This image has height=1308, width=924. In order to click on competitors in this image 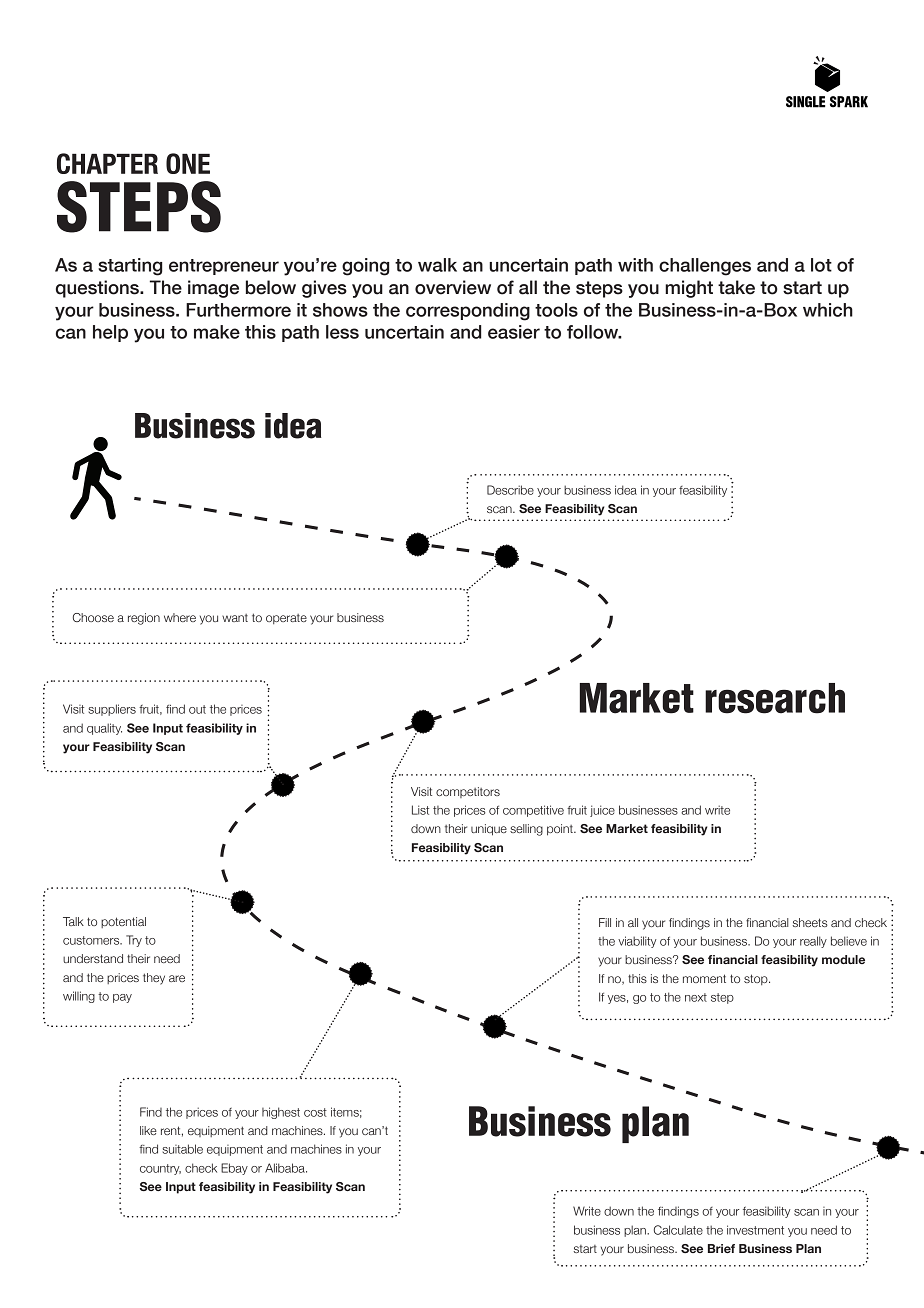, I will do `click(468, 792)`.
